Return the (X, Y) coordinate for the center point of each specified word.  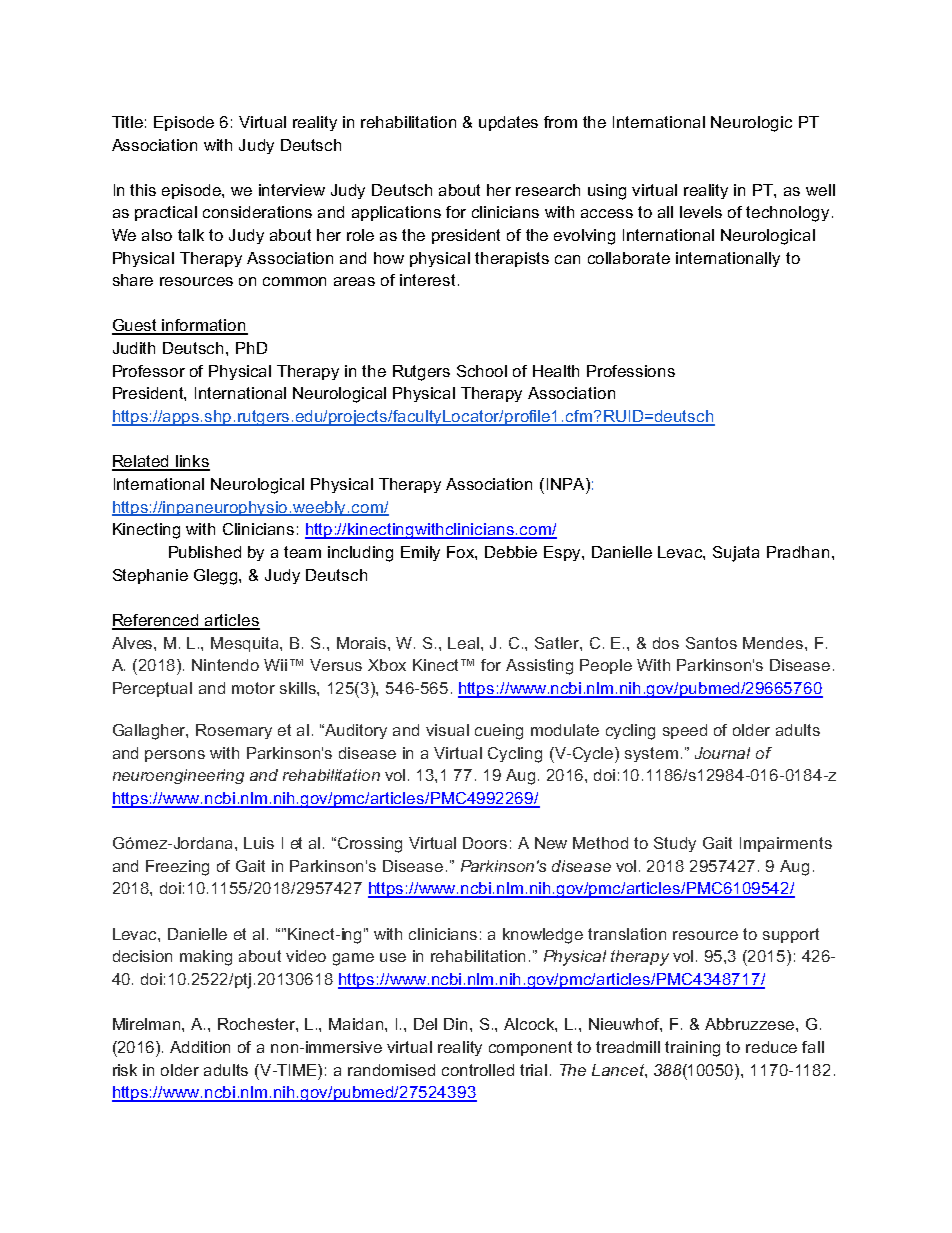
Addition (200, 1047)
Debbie (511, 552)
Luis (259, 843)
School (482, 371)
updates (508, 123)
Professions (631, 371)
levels (701, 212)
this (143, 190)
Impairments (786, 844)
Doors (485, 843)
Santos (711, 643)
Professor (149, 371)
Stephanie (150, 576)
